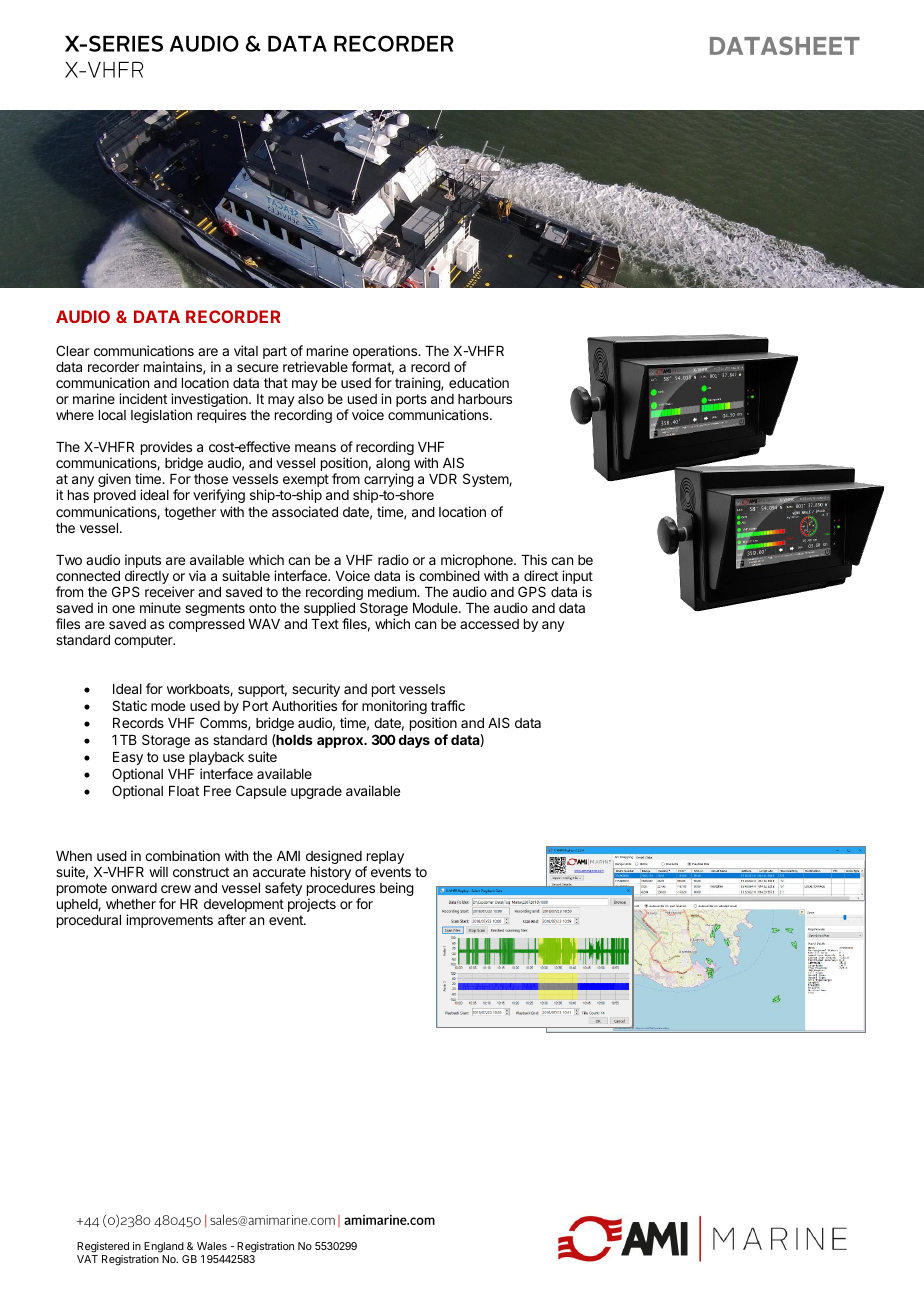  I want to click on retrievable, so click(315, 366).
